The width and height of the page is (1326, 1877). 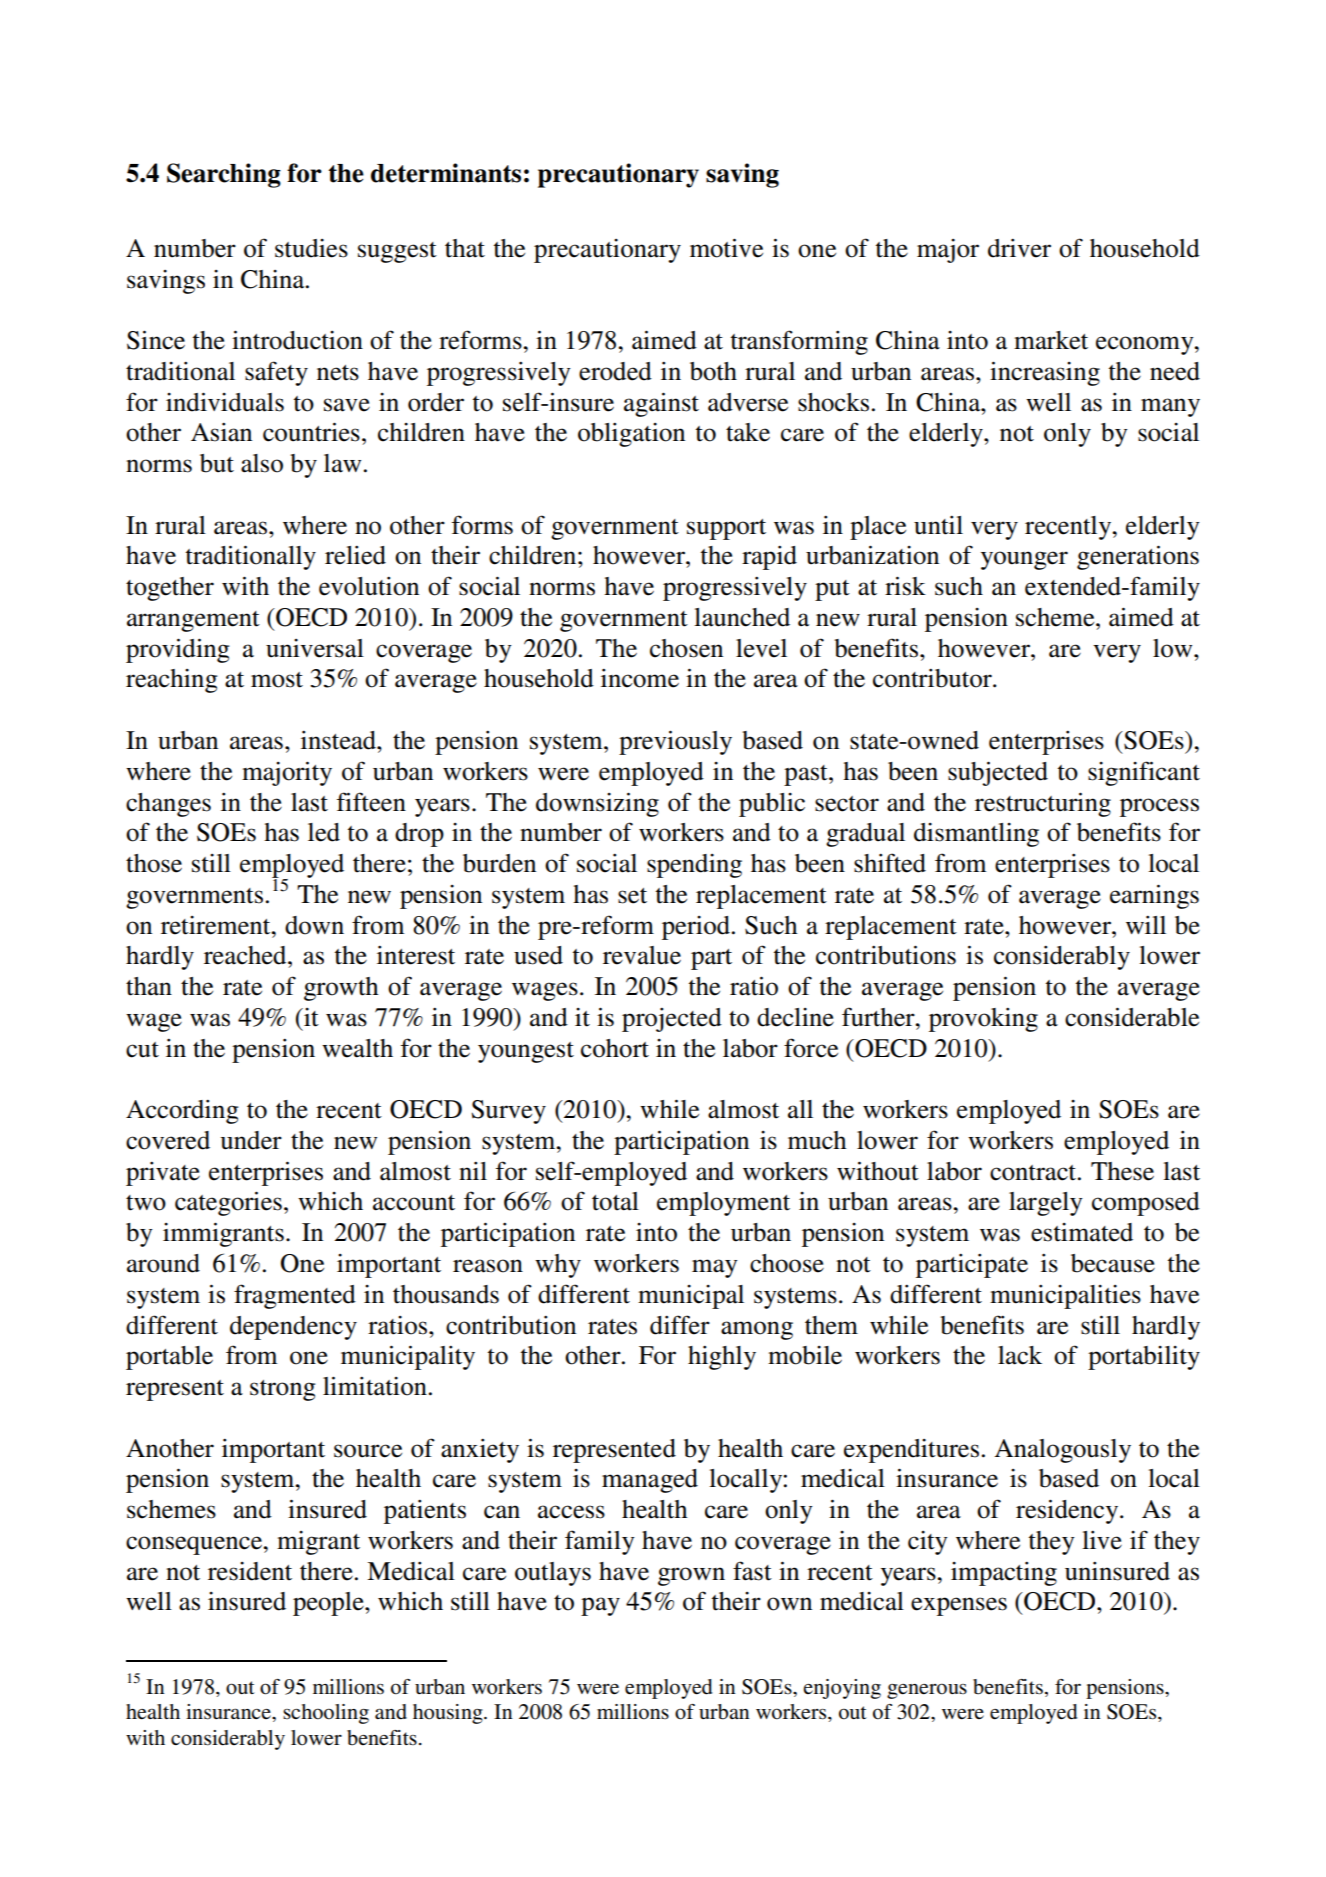 I want to click on led, so click(x=324, y=832).
